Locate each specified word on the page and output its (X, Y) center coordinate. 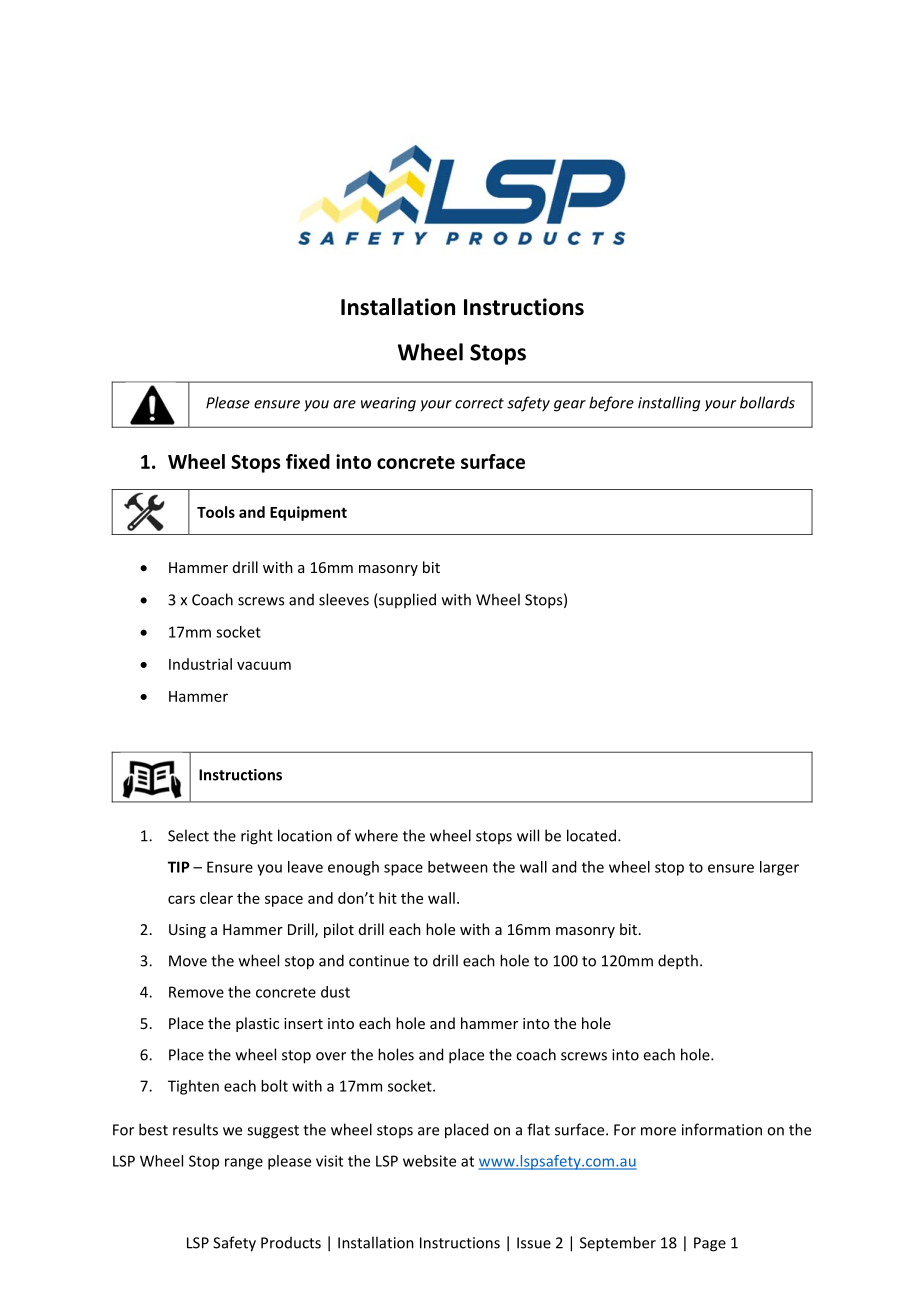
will (528, 835)
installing (669, 404)
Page (710, 1244)
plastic (257, 1024)
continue (379, 961)
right (257, 837)
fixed (308, 461)
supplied (406, 600)
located (591, 835)
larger (779, 868)
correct (479, 403)
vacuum (264, 665)
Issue (534, 1243)
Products (291, 1242)
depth (678, 962)
